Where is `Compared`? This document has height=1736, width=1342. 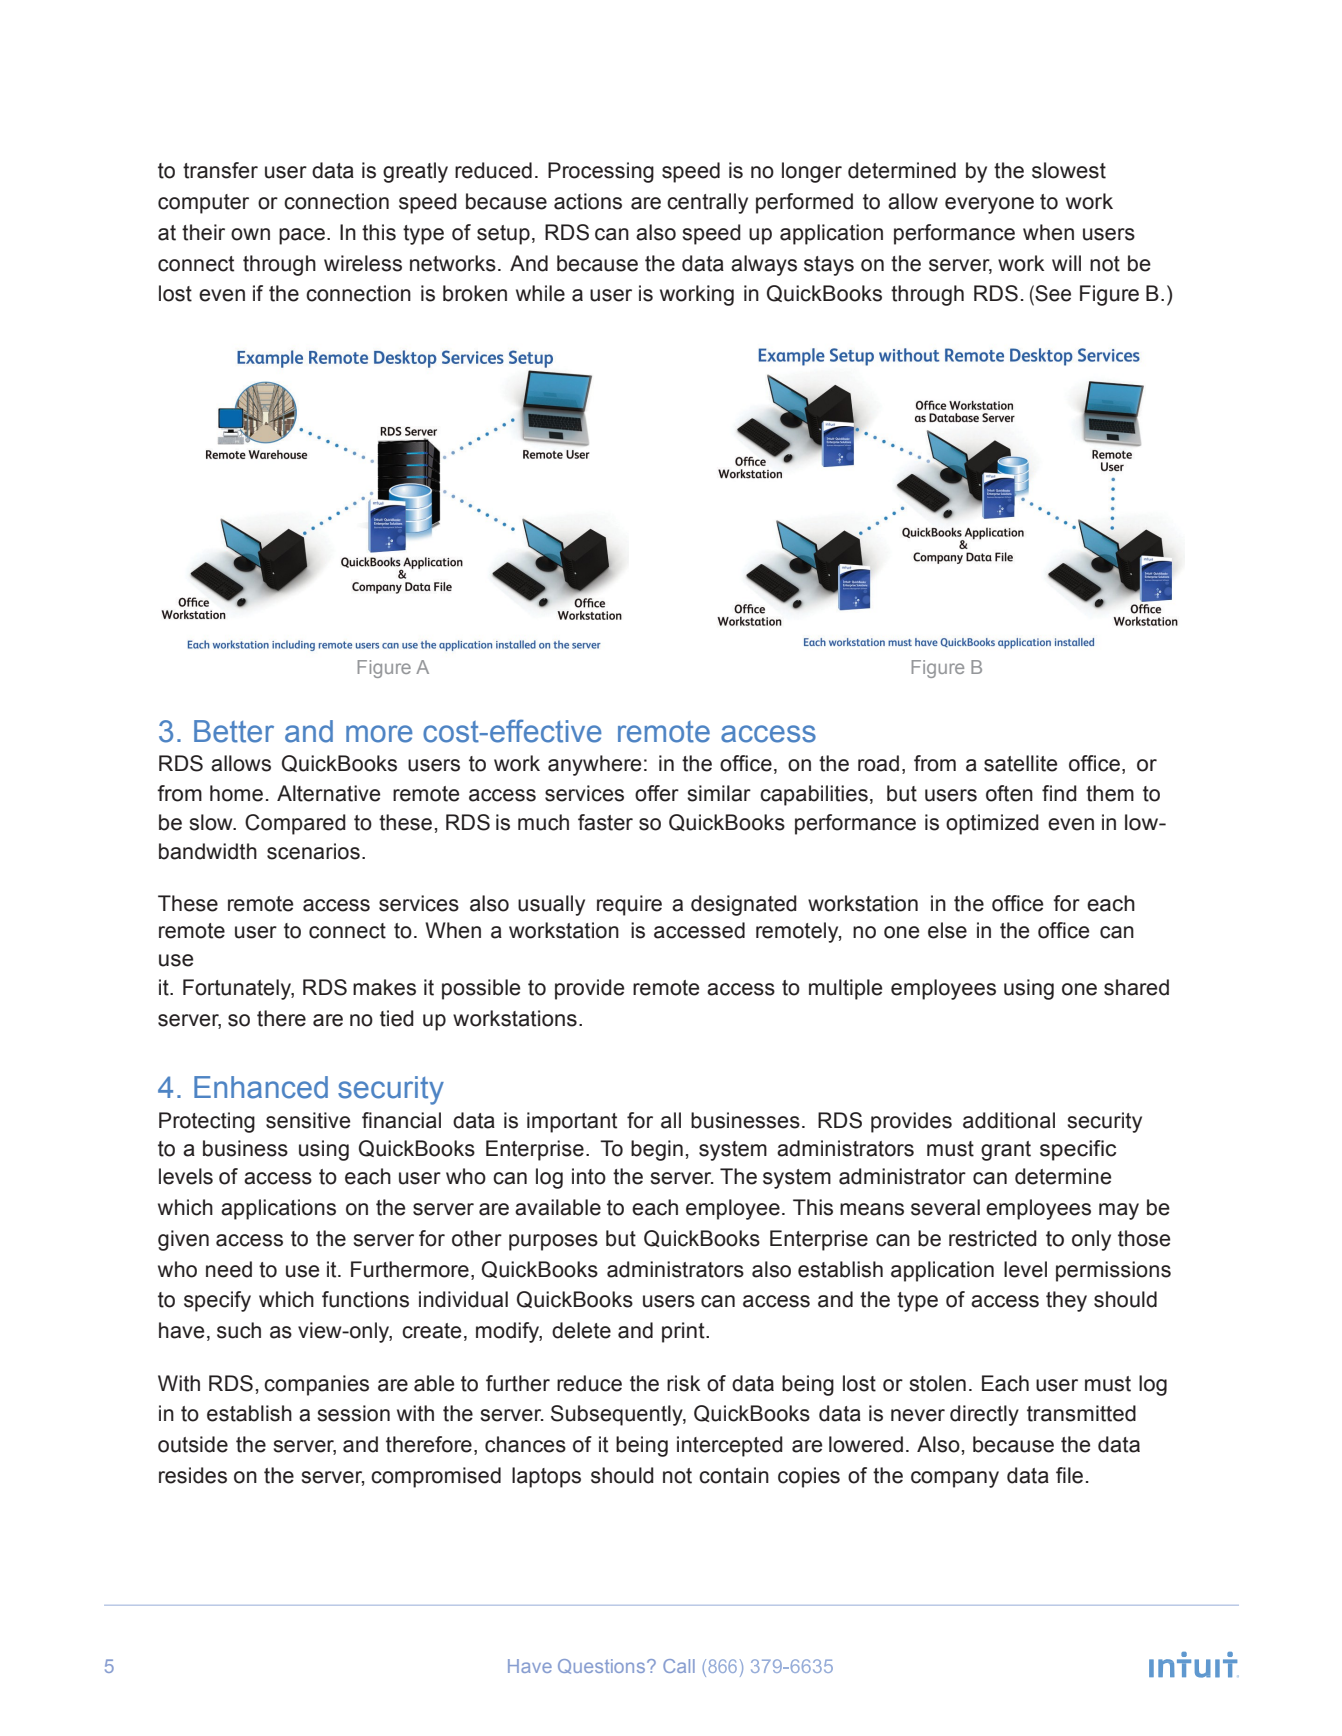 Compared is located at coordinates (295, 824).
